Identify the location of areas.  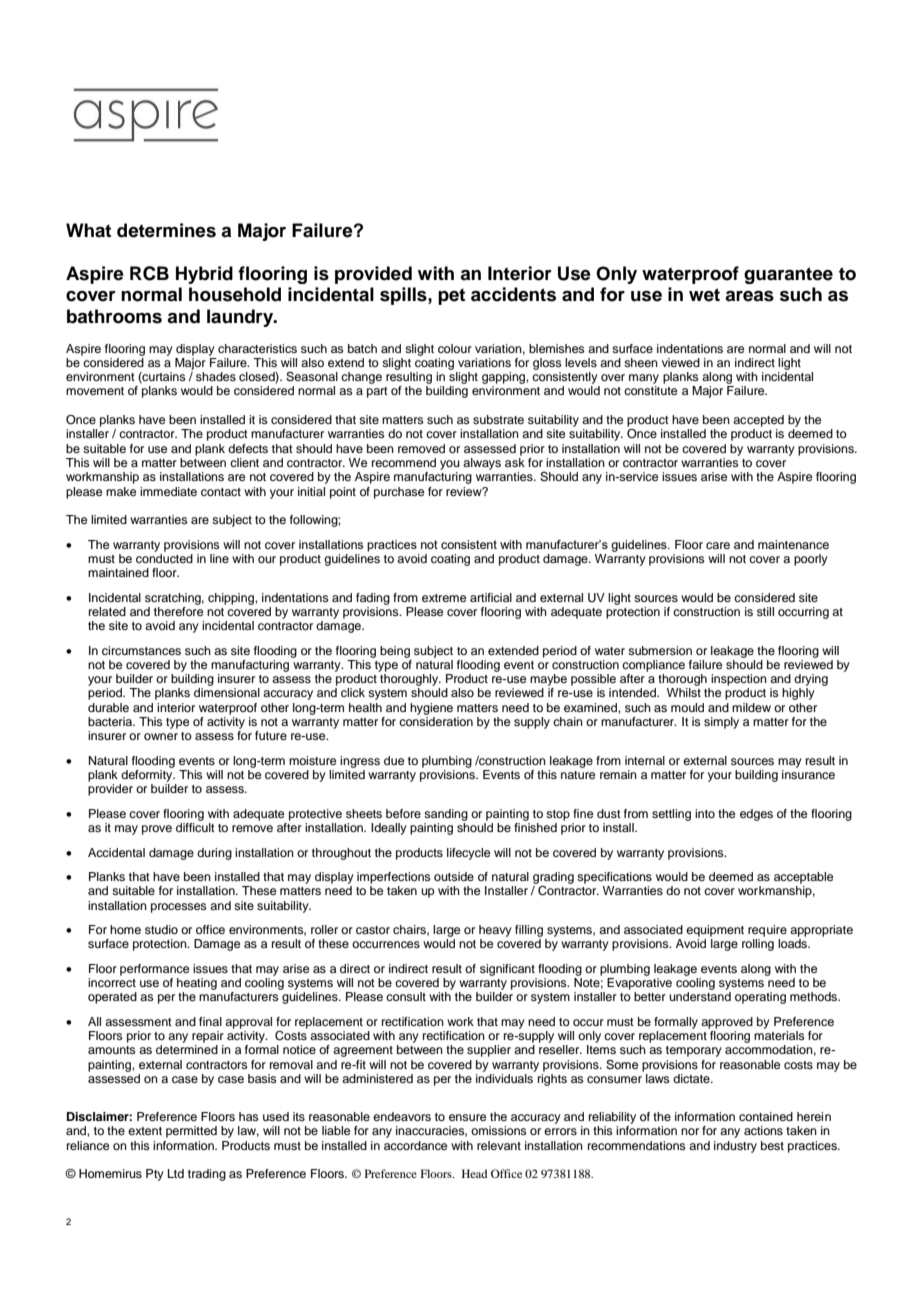
(749, 296).
